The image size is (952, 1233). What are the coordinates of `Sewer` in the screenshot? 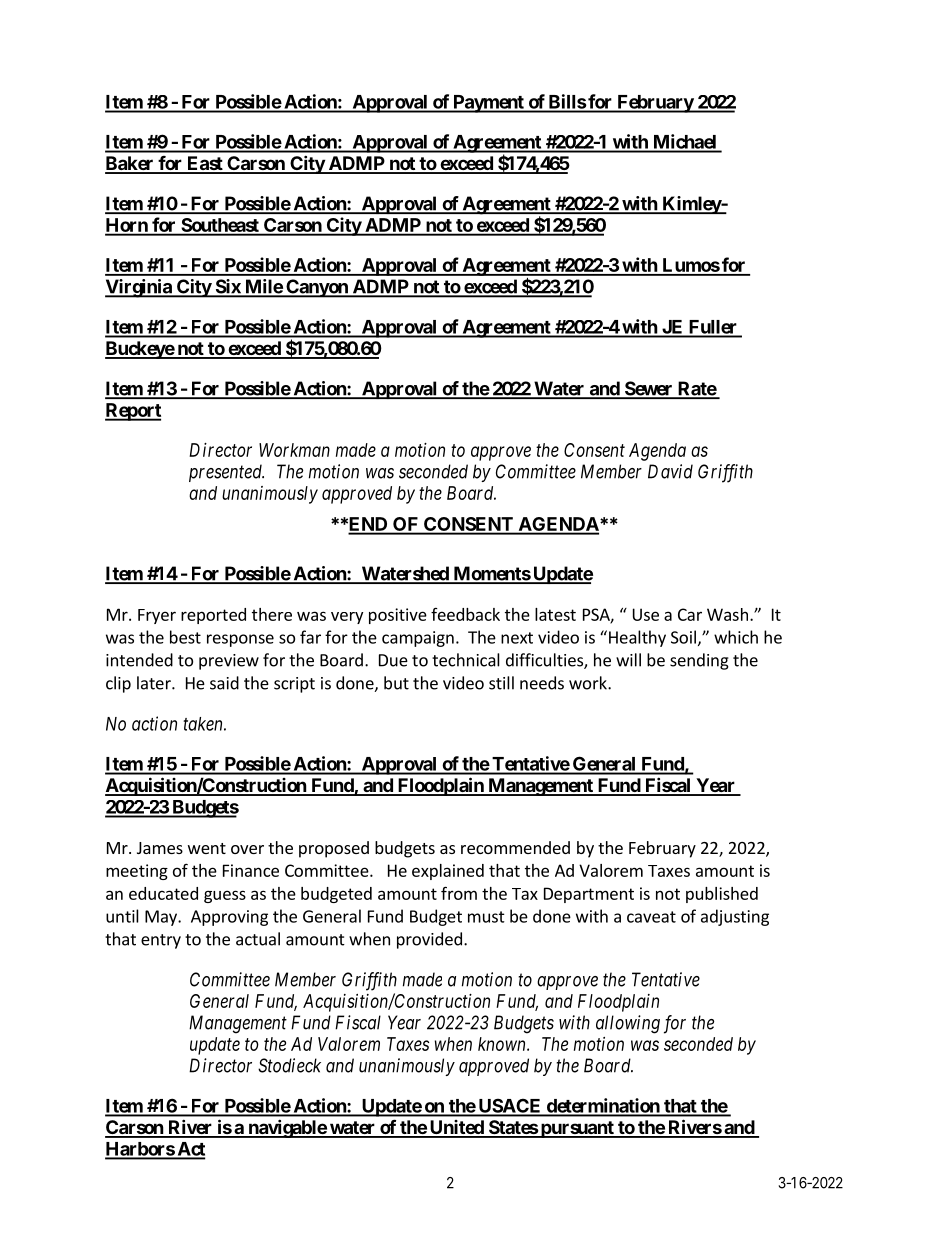 It's located at (648, 389).
